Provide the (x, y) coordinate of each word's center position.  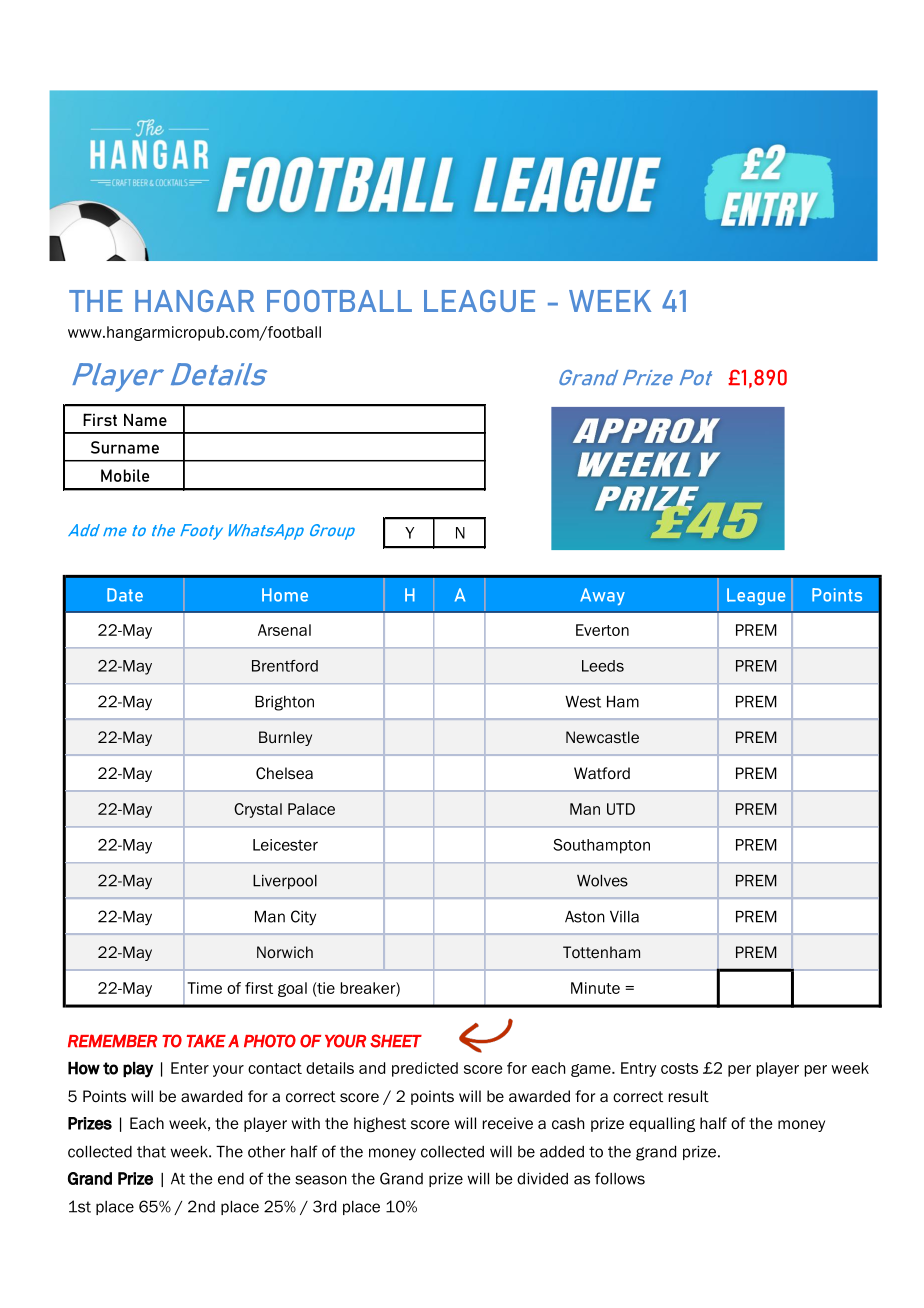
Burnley (285, 738)
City (303, 918)
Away (602, 596)
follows (620, 1178)
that (151, 1152)
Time (204, 988)
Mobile (125, 475)
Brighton (284, 703)
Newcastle (602, 737)
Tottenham (601, 952)
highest (380, 1124)
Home (285, 595)
